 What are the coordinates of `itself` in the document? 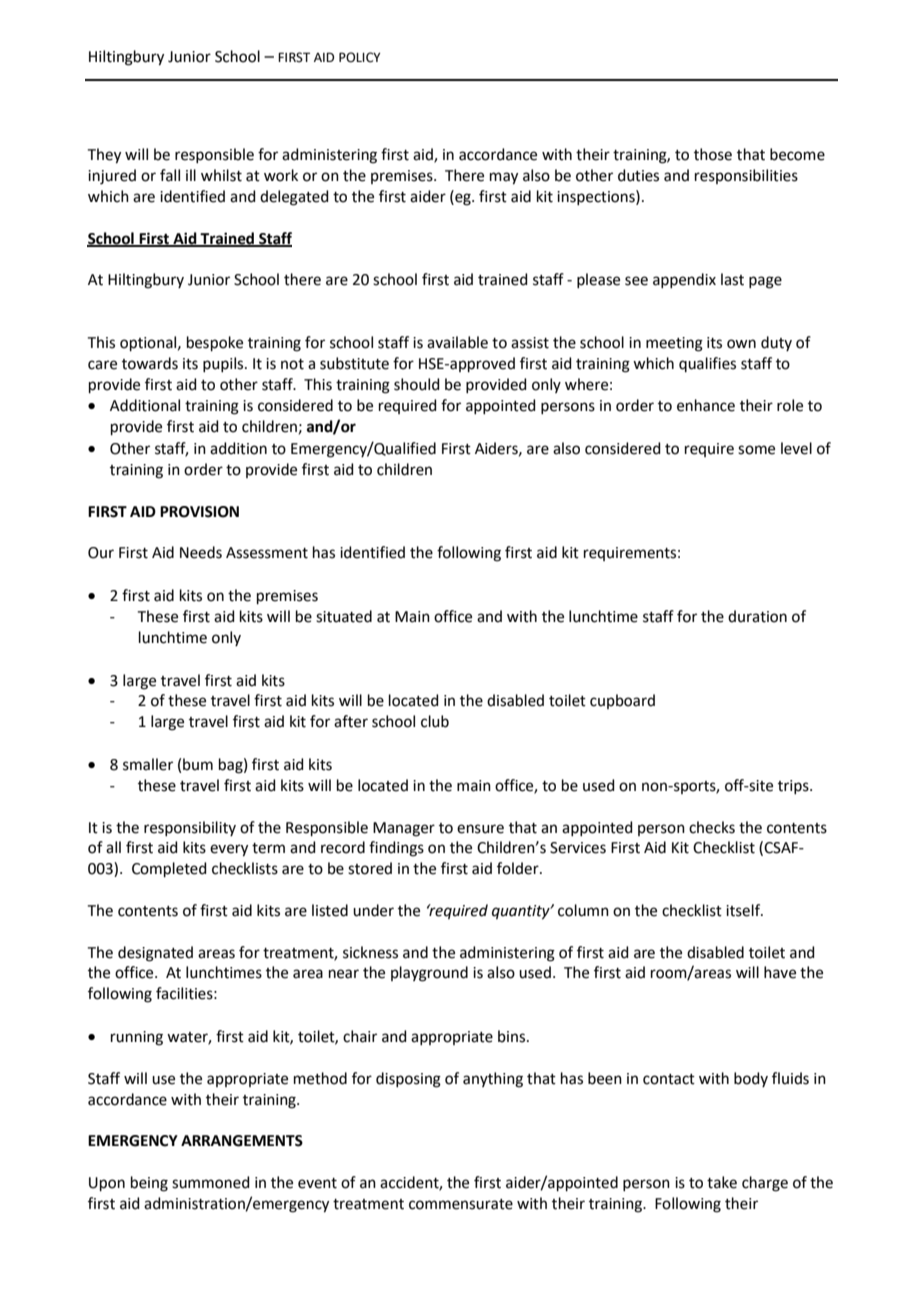 It's located at (744, 910).
